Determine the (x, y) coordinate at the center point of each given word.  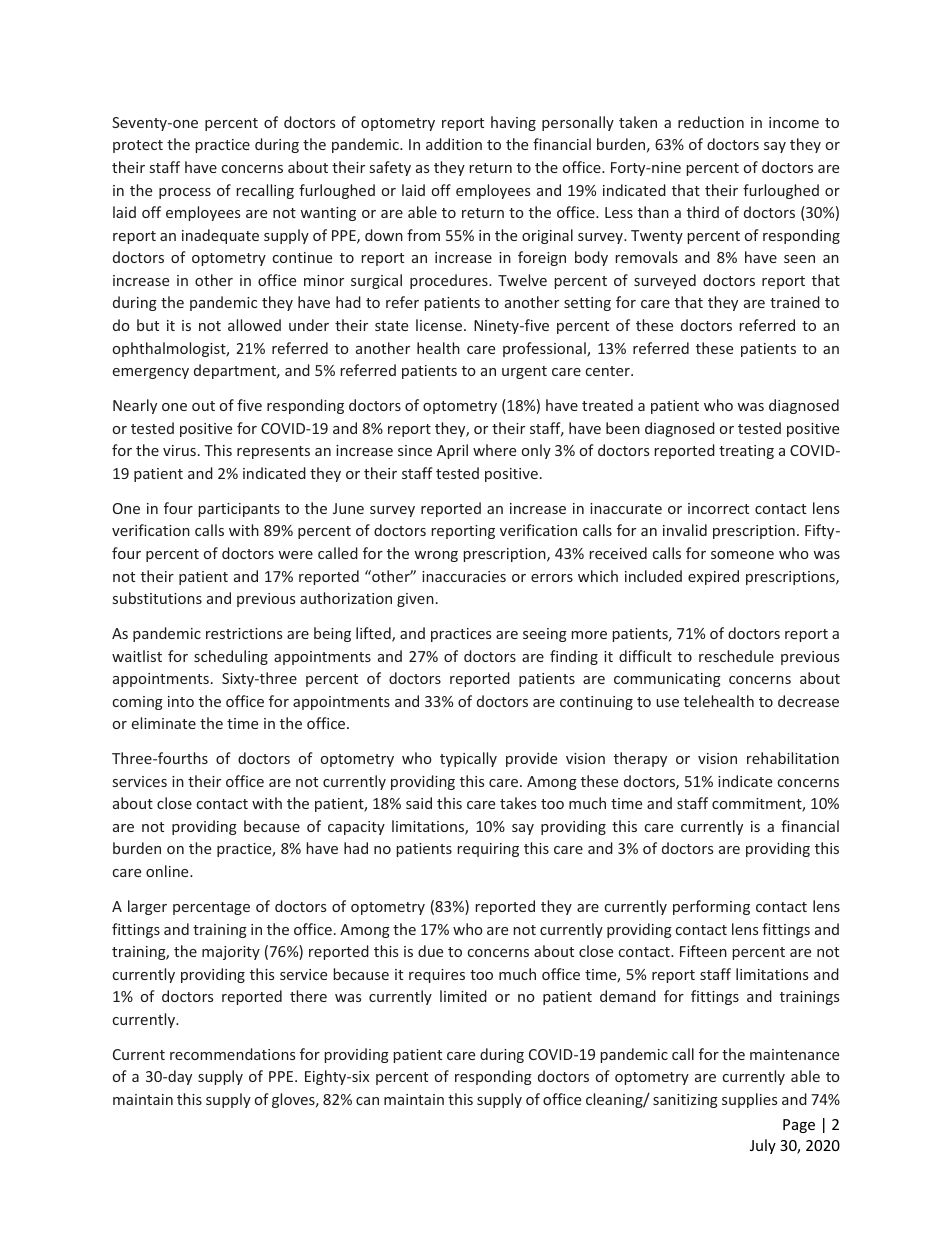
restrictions (244, 633)
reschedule (736, 656)
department (236, 371)
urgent (524, 372)
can (367, 1101)
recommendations (232, 1054)
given (415, 600)
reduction (711, 122)
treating (746, 452)
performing (711, 907)
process (185, 193)
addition (454, 144)
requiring (488, 850)
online (168, 871)
